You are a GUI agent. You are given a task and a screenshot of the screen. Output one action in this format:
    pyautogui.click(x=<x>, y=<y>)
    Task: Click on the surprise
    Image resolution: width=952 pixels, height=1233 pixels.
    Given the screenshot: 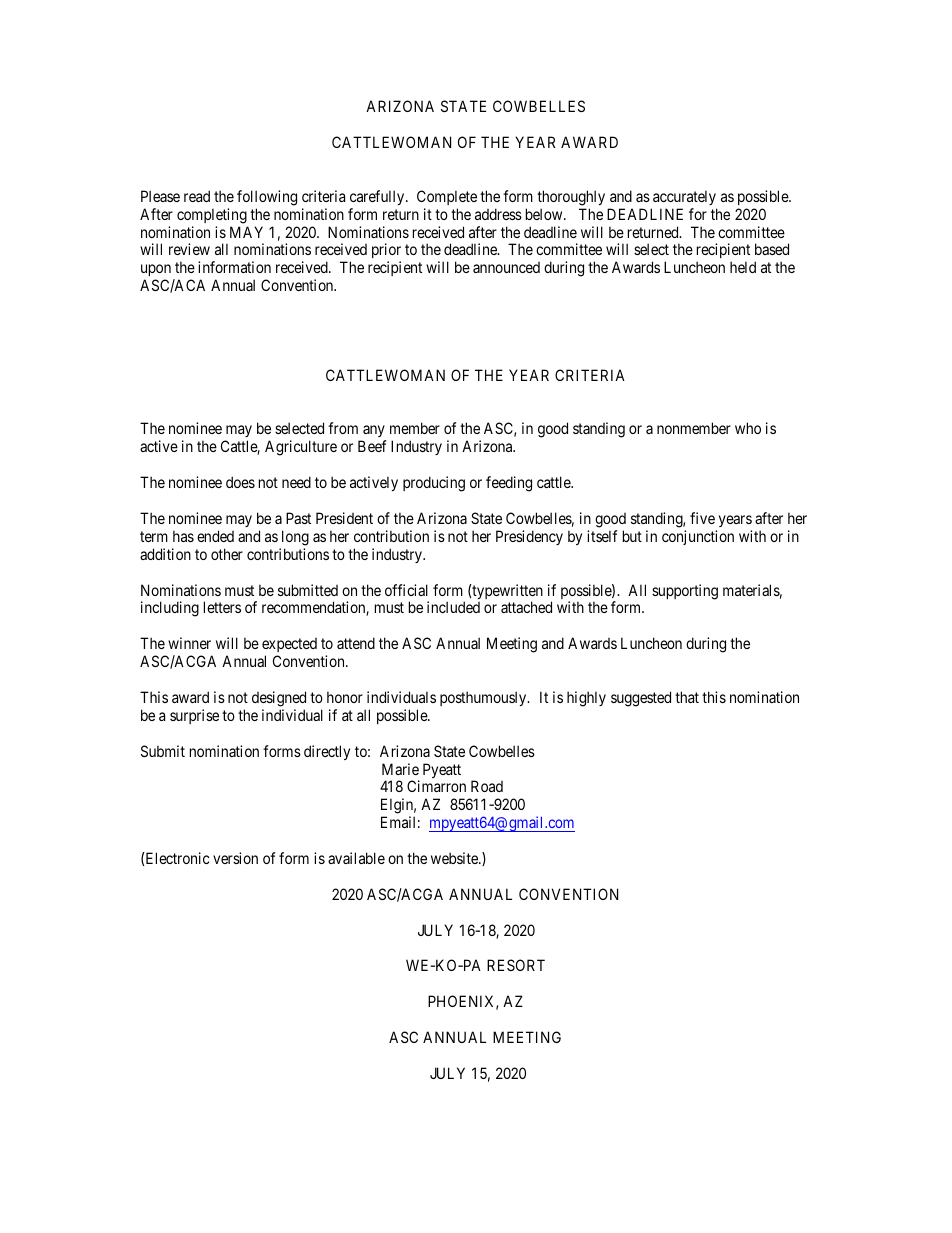 What is the action you would take?
    pyautogui.click(x=194, y=716)
